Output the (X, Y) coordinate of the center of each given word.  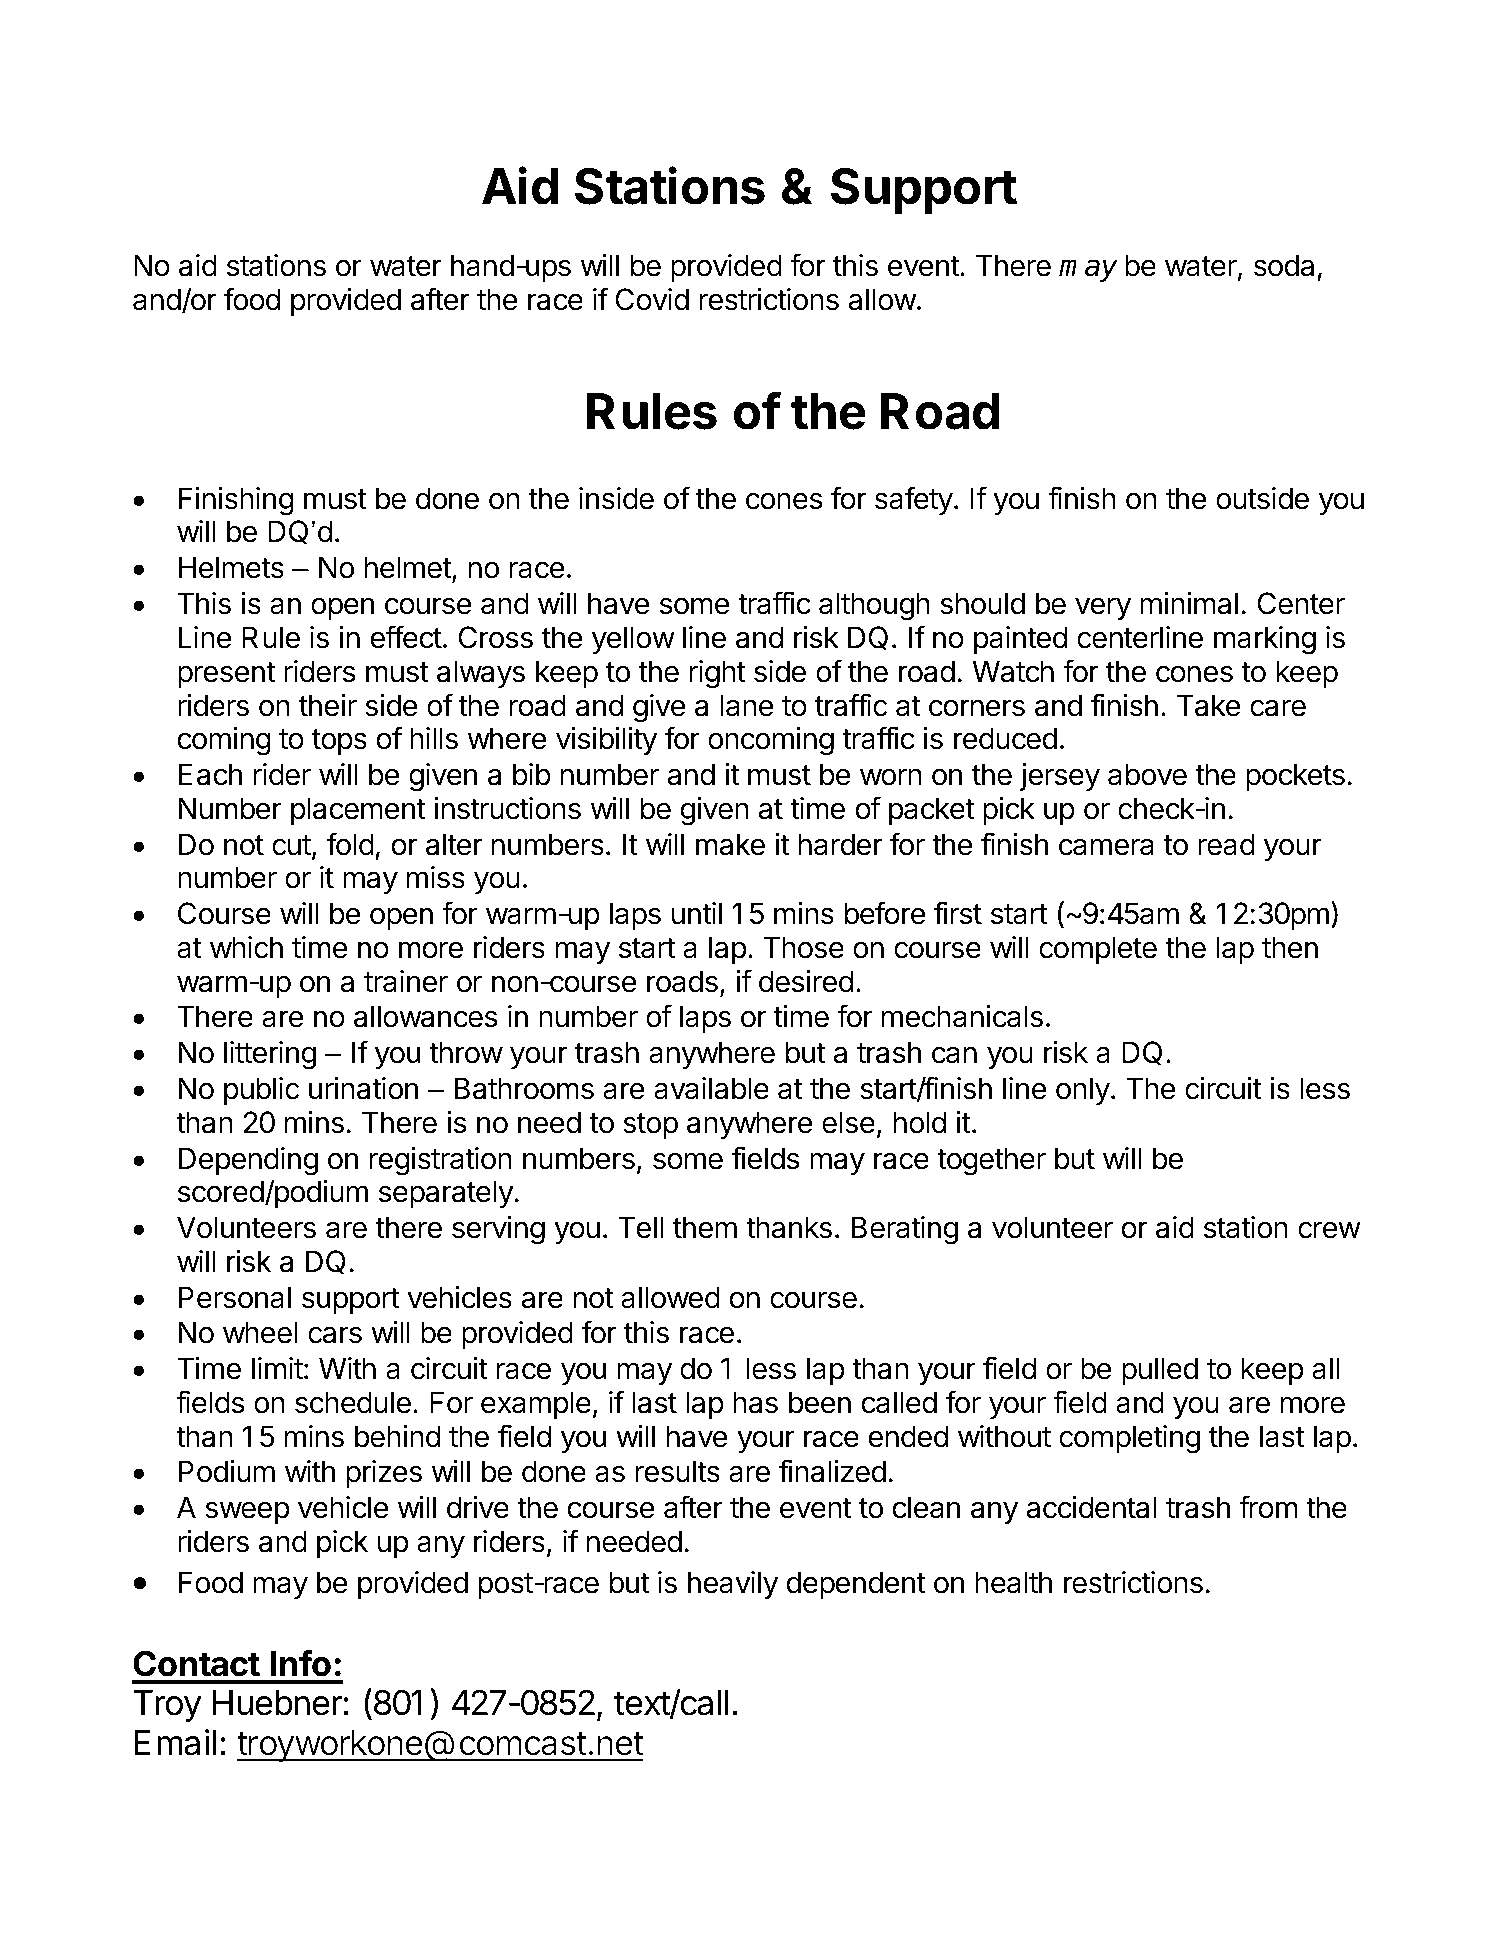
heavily (733, 1585)
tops (339, 742)
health (1013, 1582)
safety (914, 500)
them (705, 1227)
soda (1284, 265)
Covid (652, 299)
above (1147, 774)
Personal (235, 1297)
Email (175, 1742)
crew (1329, 1230)
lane (746, 705)
